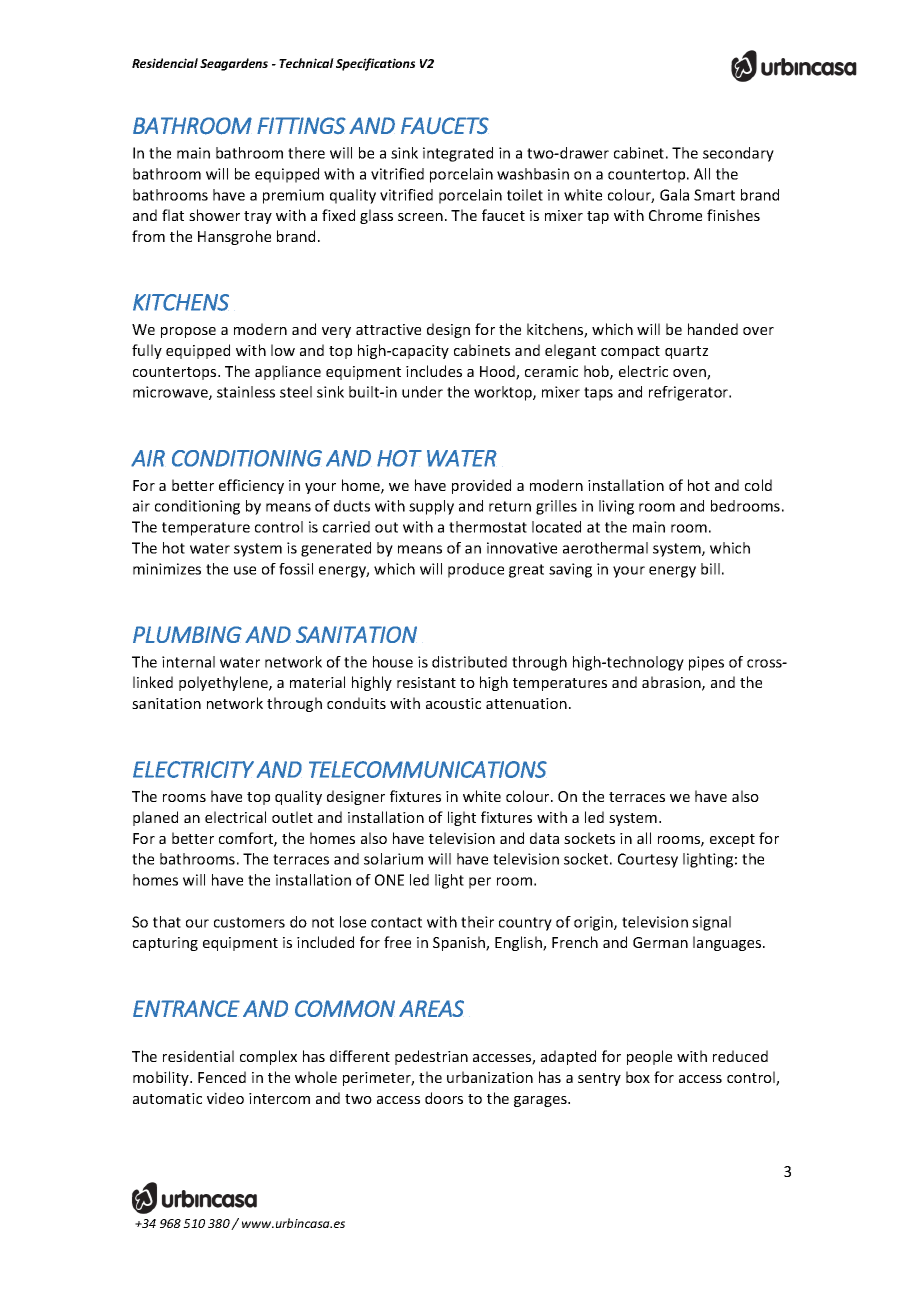  Describe the element at coordinates (393, 859) in the screenshot. I see `solarium` at that location.
